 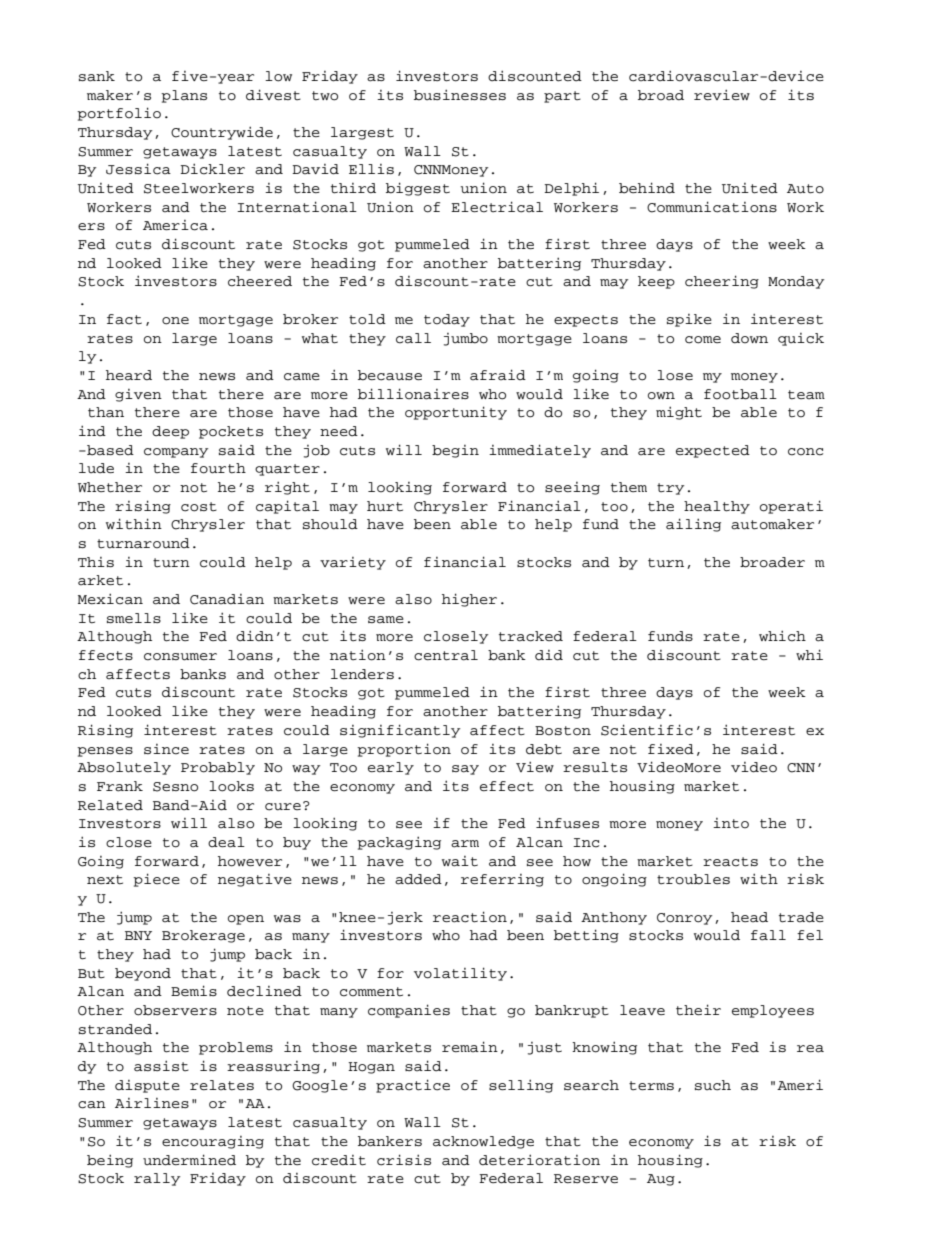 I want to click on central, so click(x=446, y=655).
